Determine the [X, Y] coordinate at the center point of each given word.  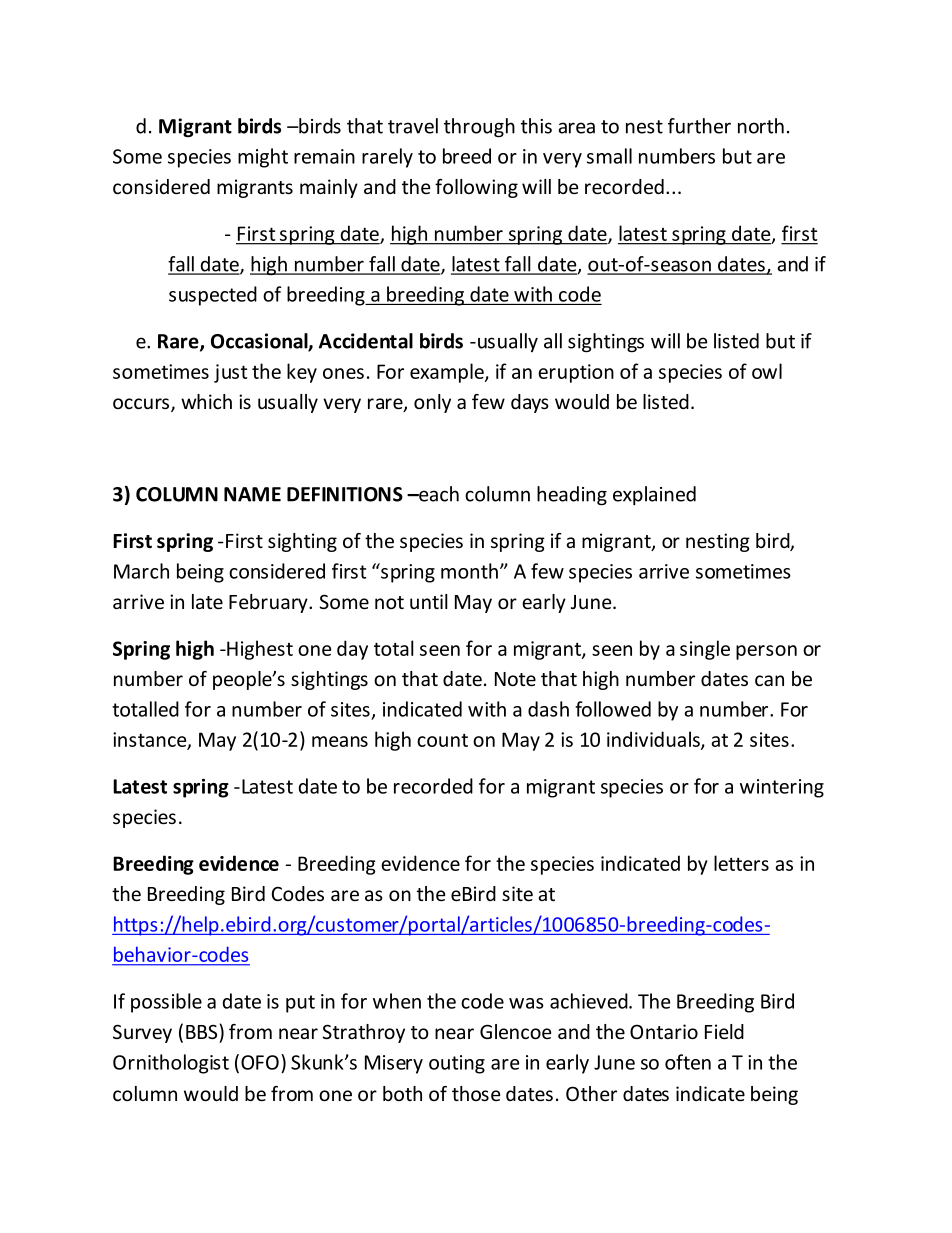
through [479, 127]
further [699, 126]
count [442, 740]
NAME [252, 494]
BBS [203, 1031]
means [340, 741]
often [688, 1062]
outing [457, 1064]
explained [654, 495]
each [438, 494]
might [263, 158]
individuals [654, 740]
